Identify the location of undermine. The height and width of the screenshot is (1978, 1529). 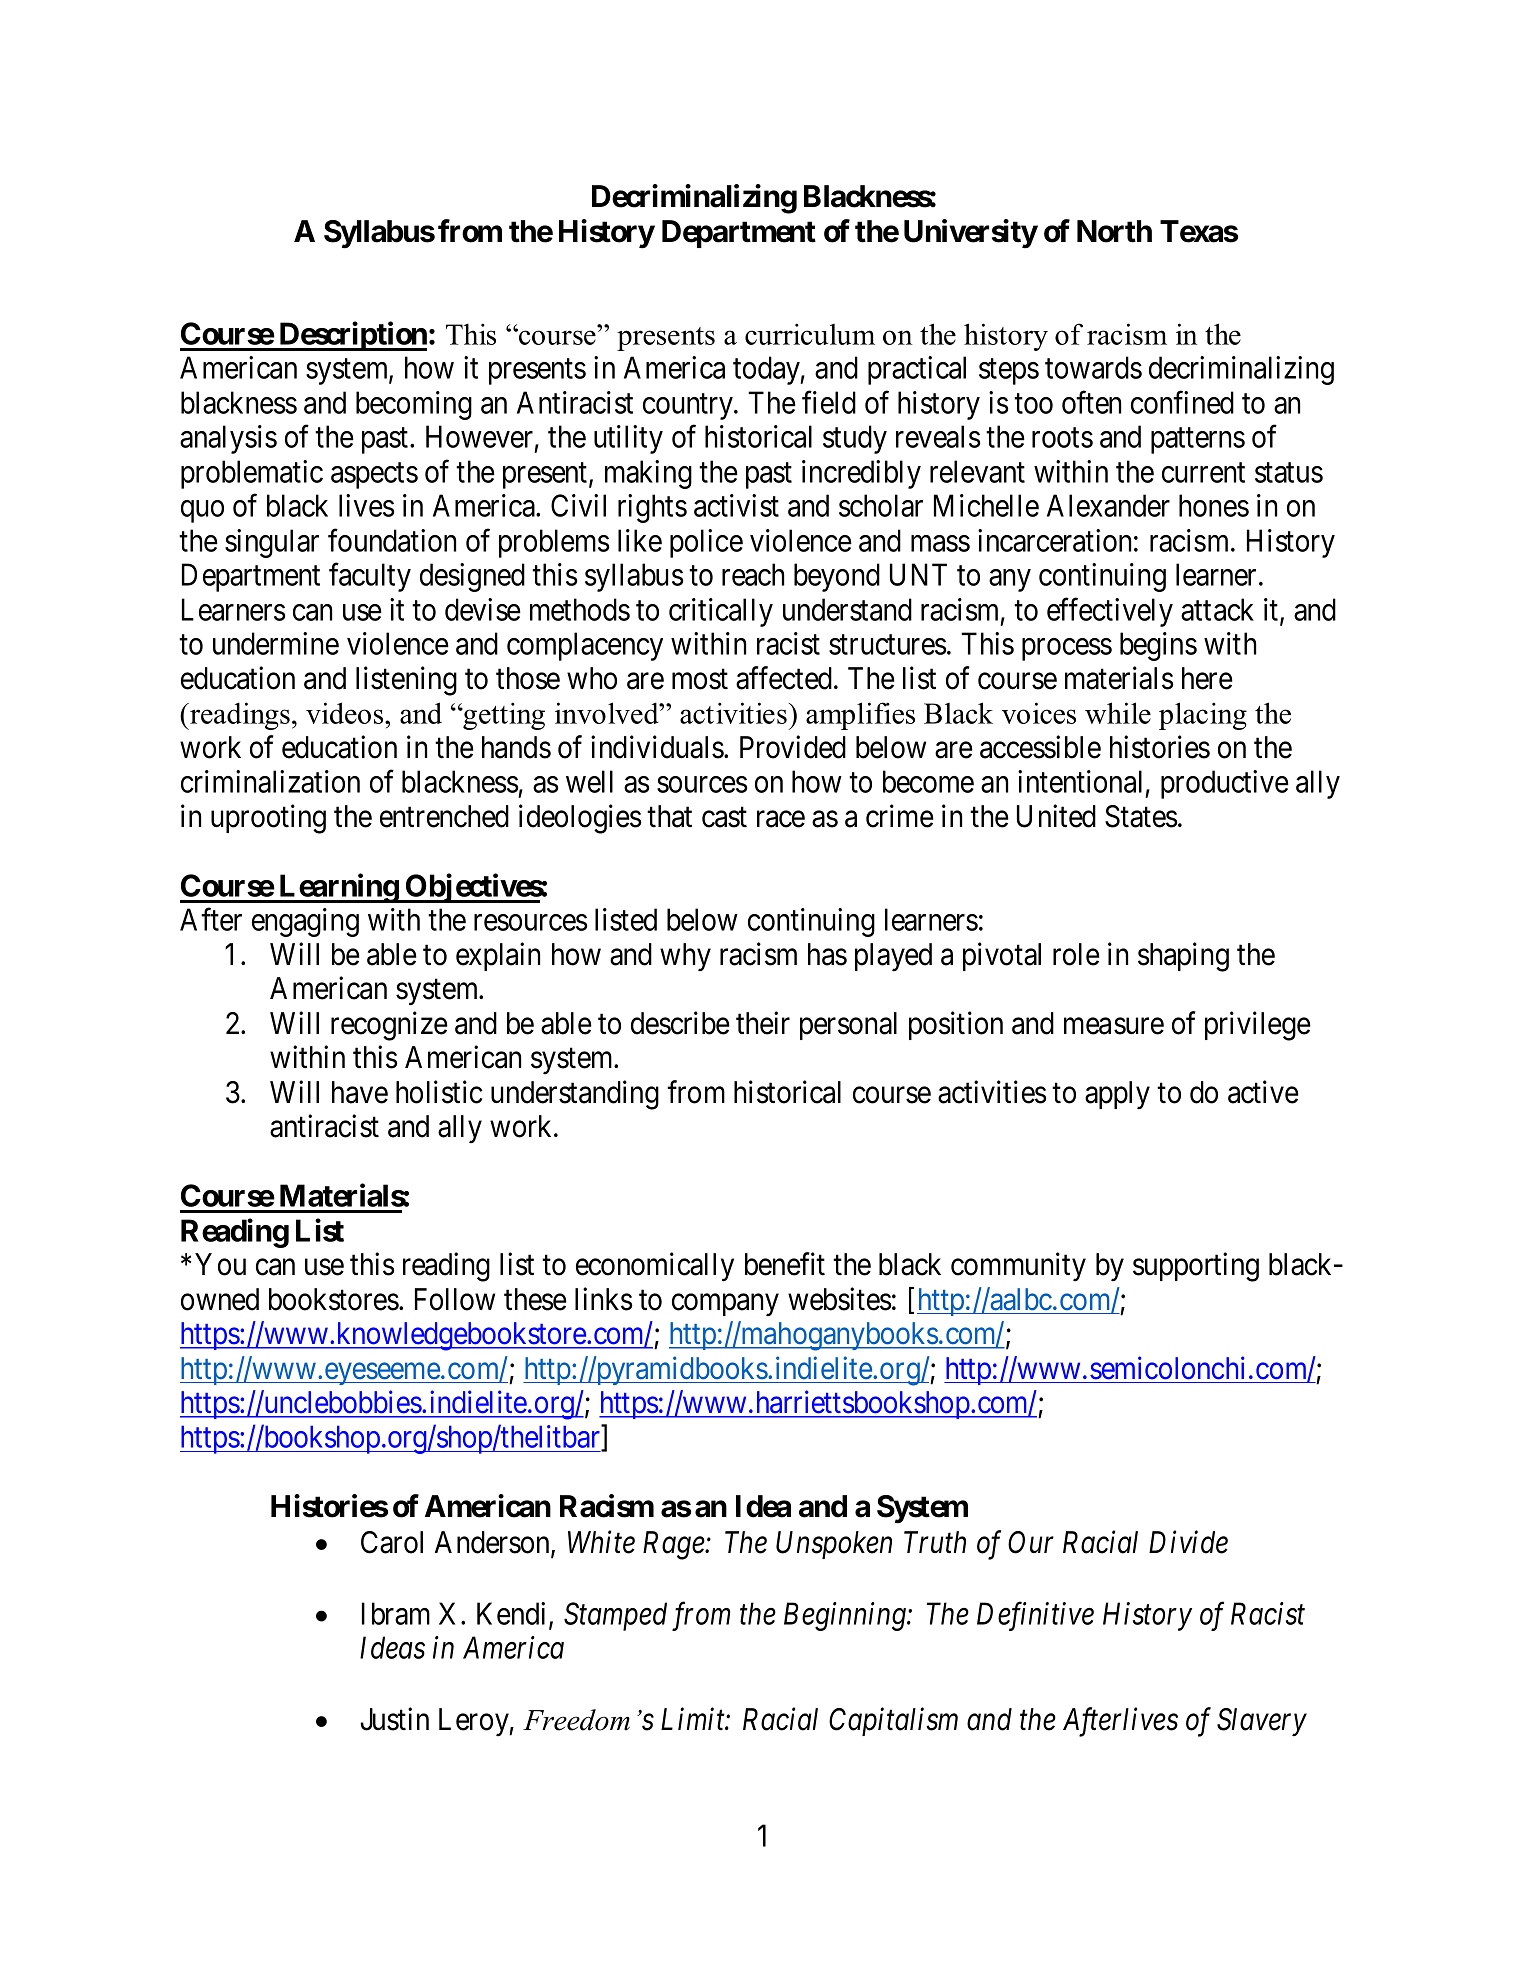
(276, 643).
